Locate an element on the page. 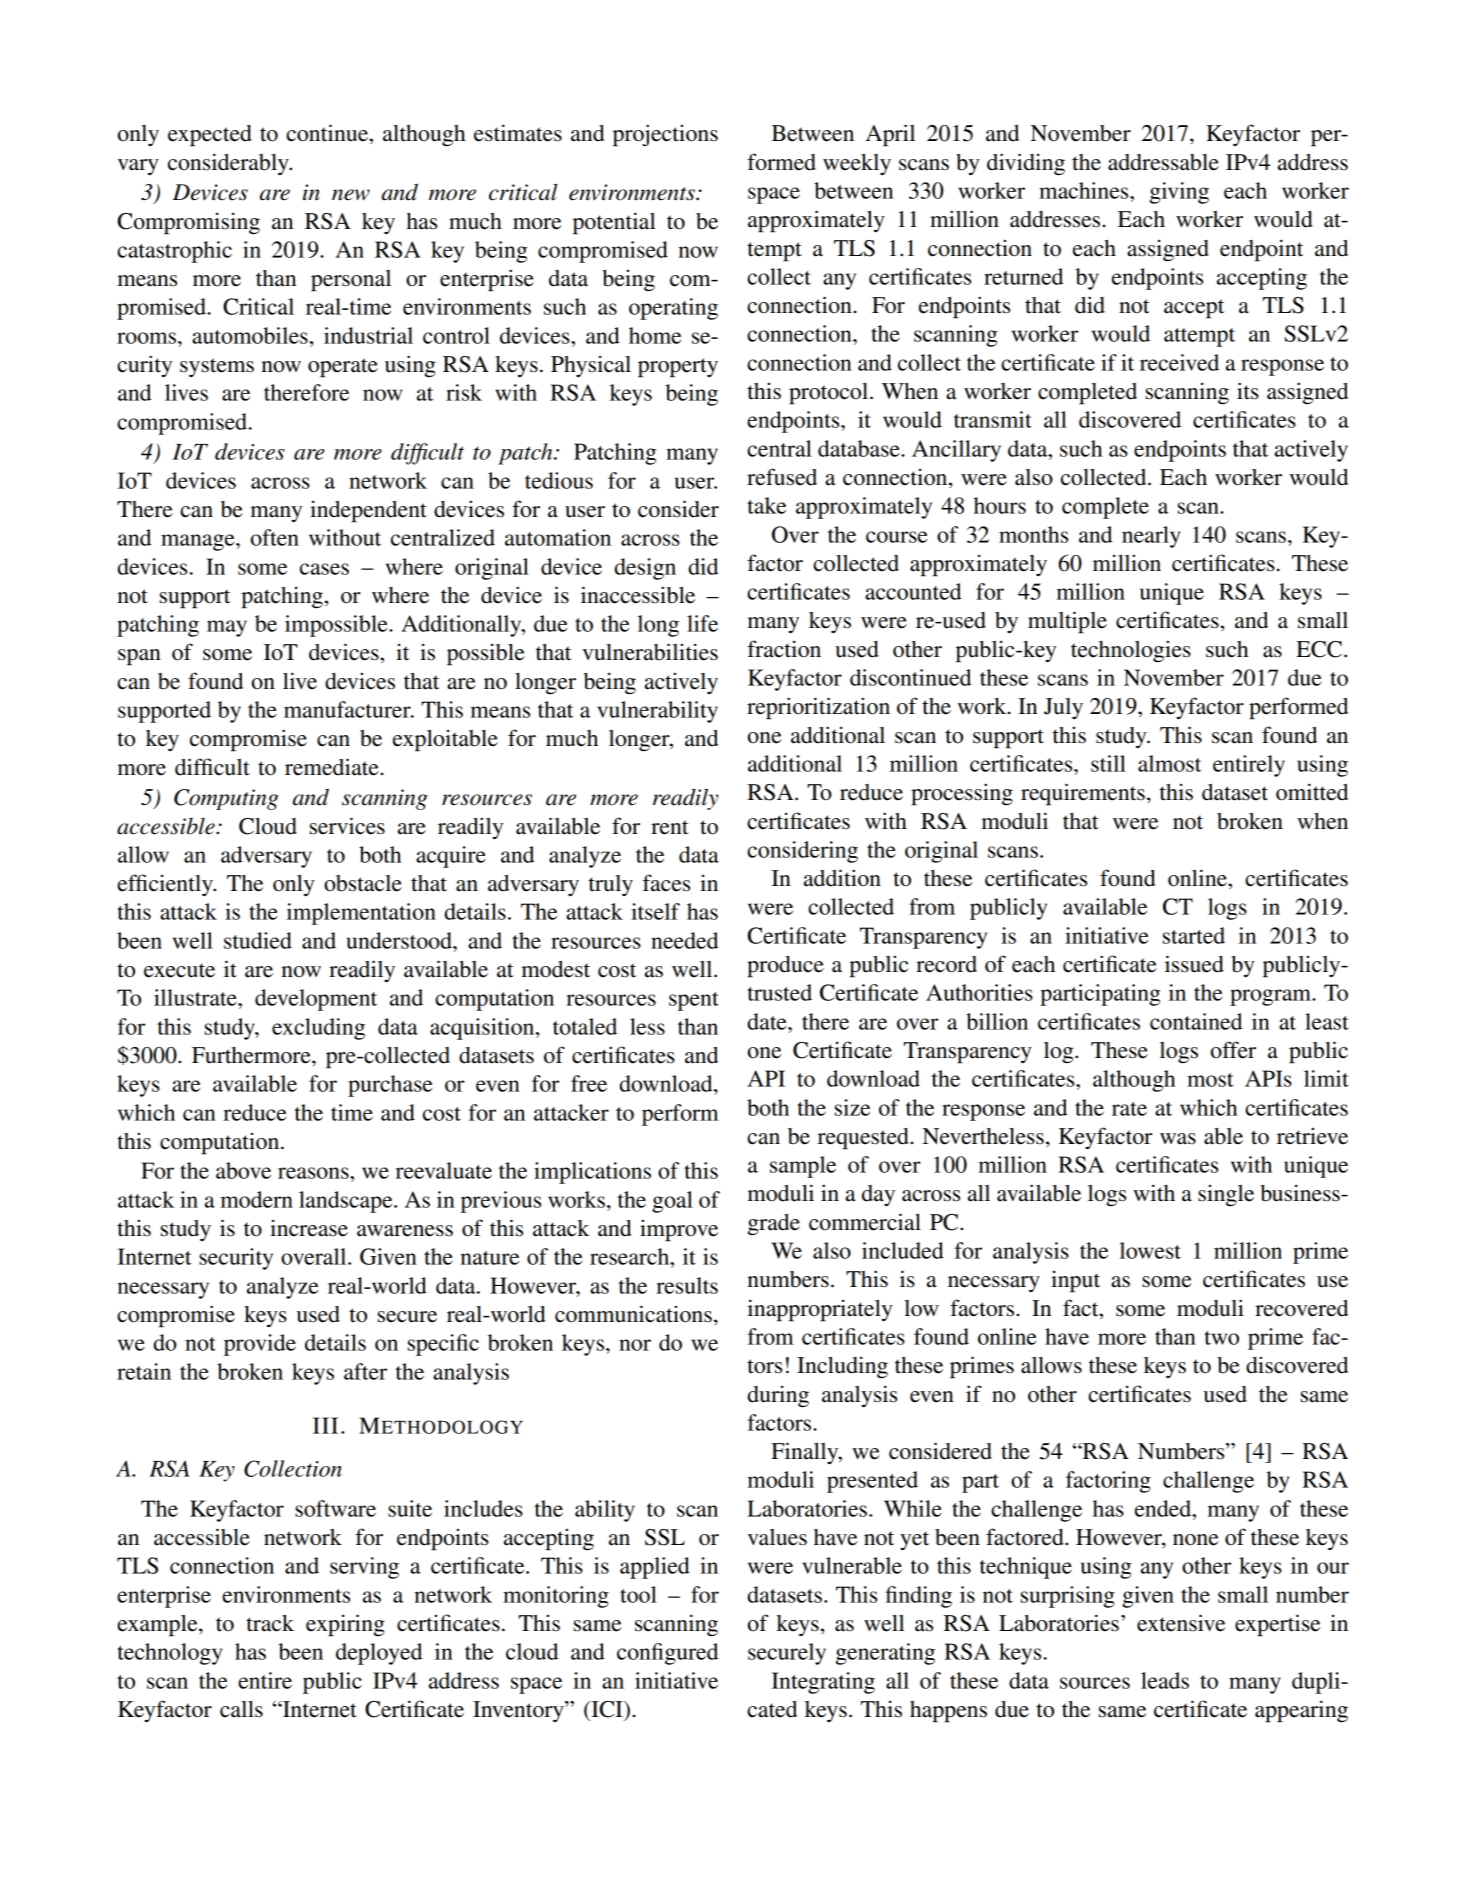 The width and height of the document is (1466, 1898). projections is located at coordinates (665, 135).
